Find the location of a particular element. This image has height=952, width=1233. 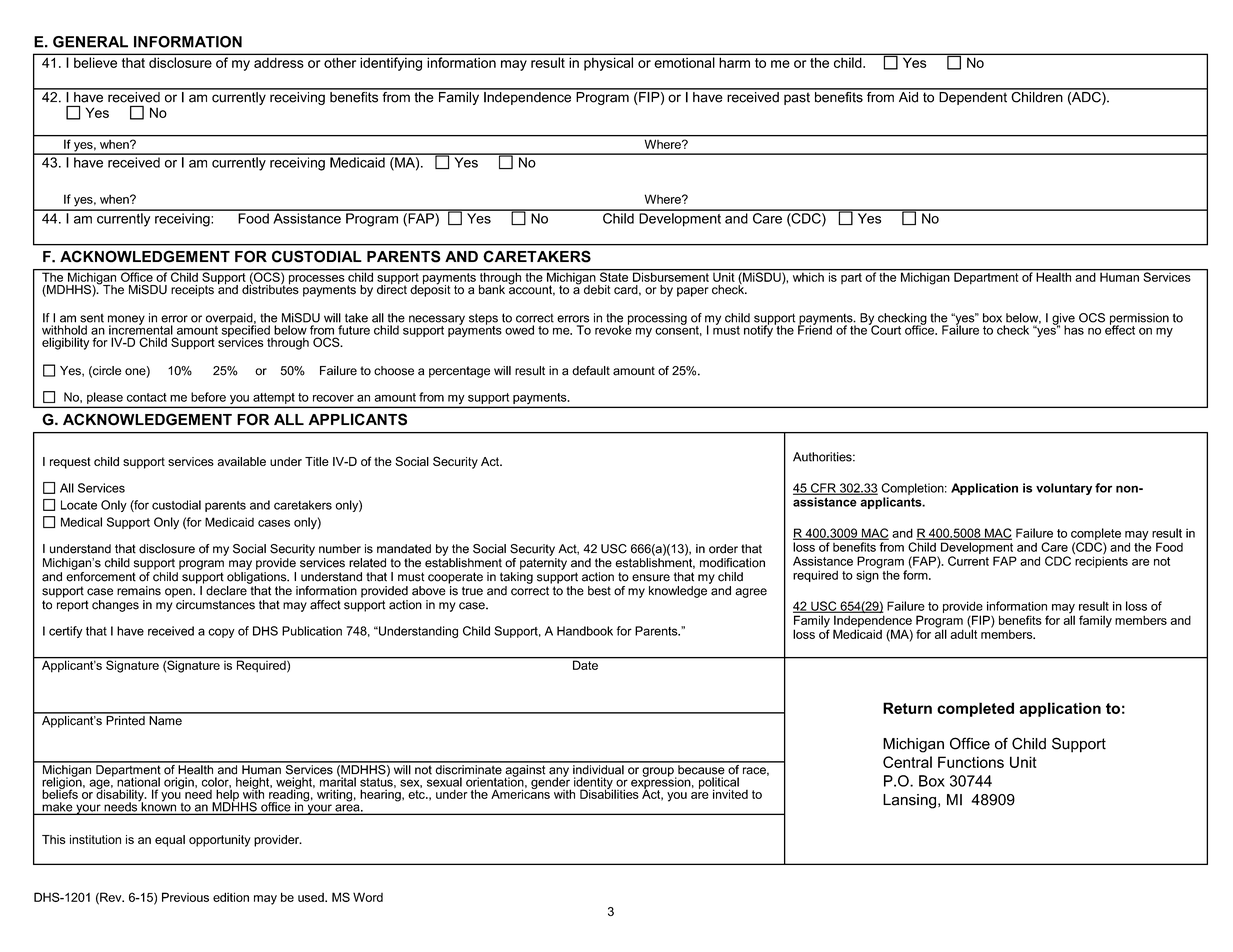

Disabilities is located at coordinates (609, 793).
